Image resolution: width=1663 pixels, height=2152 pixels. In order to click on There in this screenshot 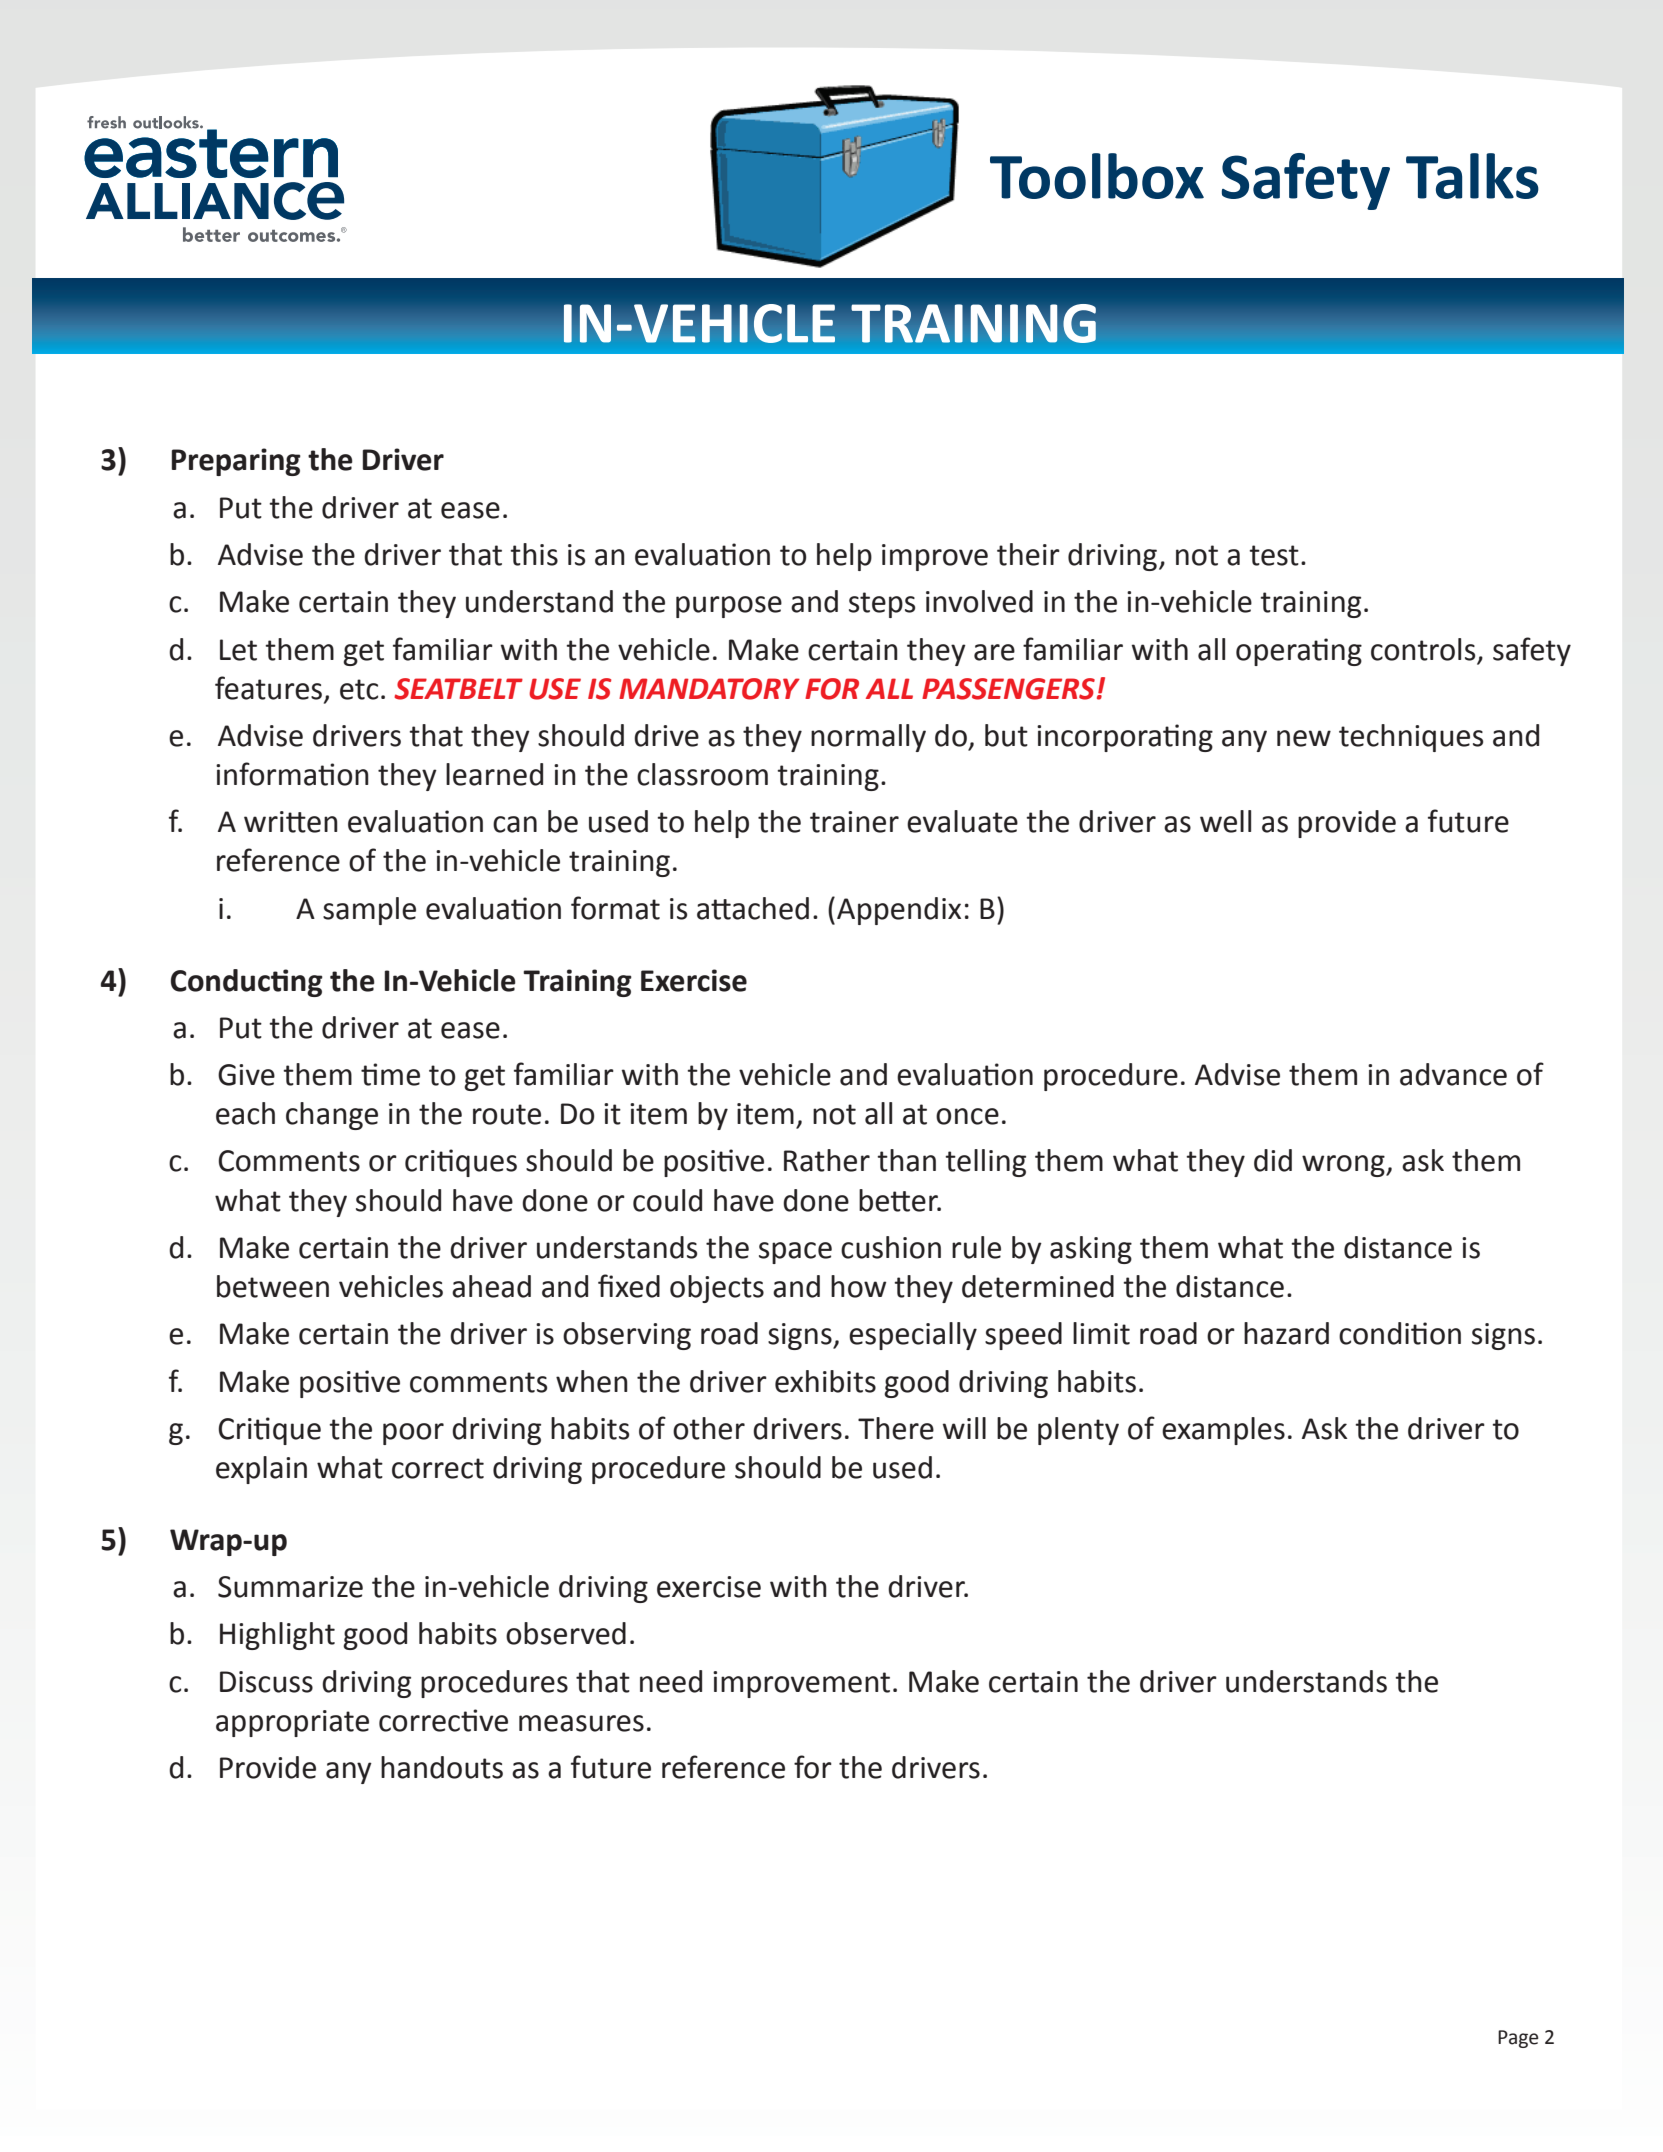, I will do `click(896, 1428)`.
